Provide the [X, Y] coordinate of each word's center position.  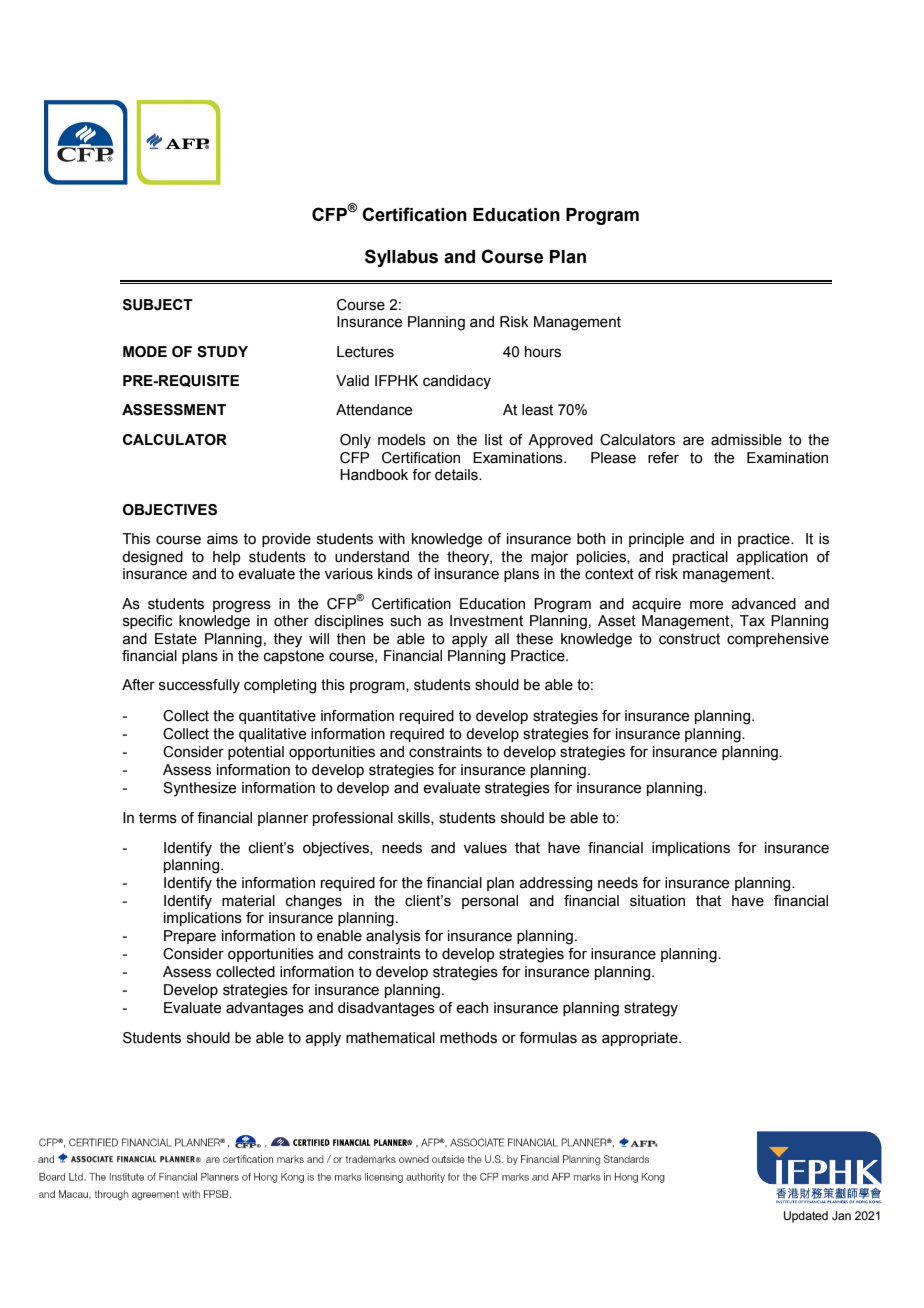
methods [468, 1038]
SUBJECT [158, 305]
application [772, 558]
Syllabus [401, 258]
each [472, 1008]
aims [222, 539]
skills [415, 818]
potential [256, 753]
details [457, 475]
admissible [746, 440]
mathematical [390, 1038]
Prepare [190, 937]
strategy [651, 1009]
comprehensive [778, 640]
